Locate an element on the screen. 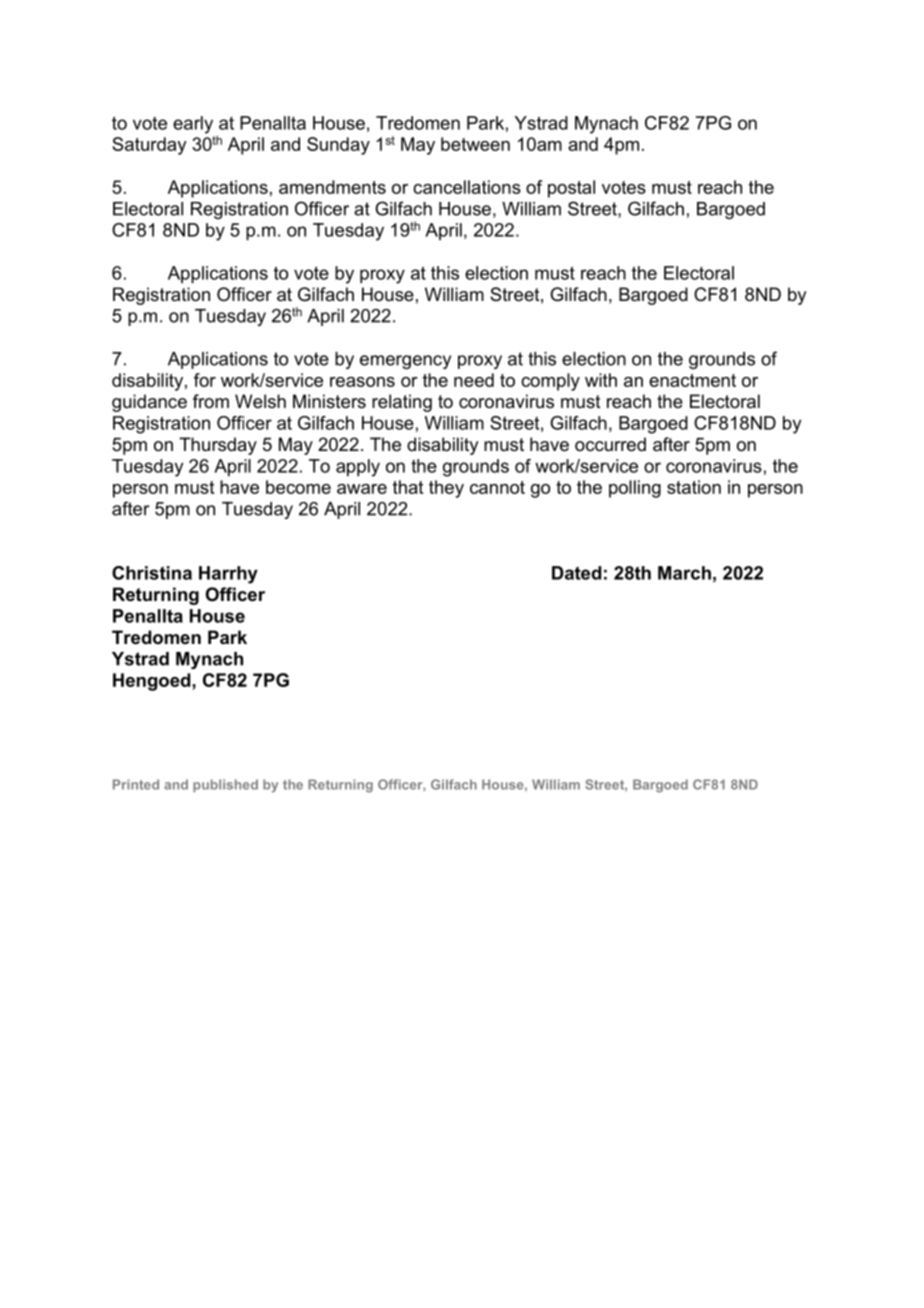 The image size is (924, 1308). occurred is located at coordinates (610, 444).
